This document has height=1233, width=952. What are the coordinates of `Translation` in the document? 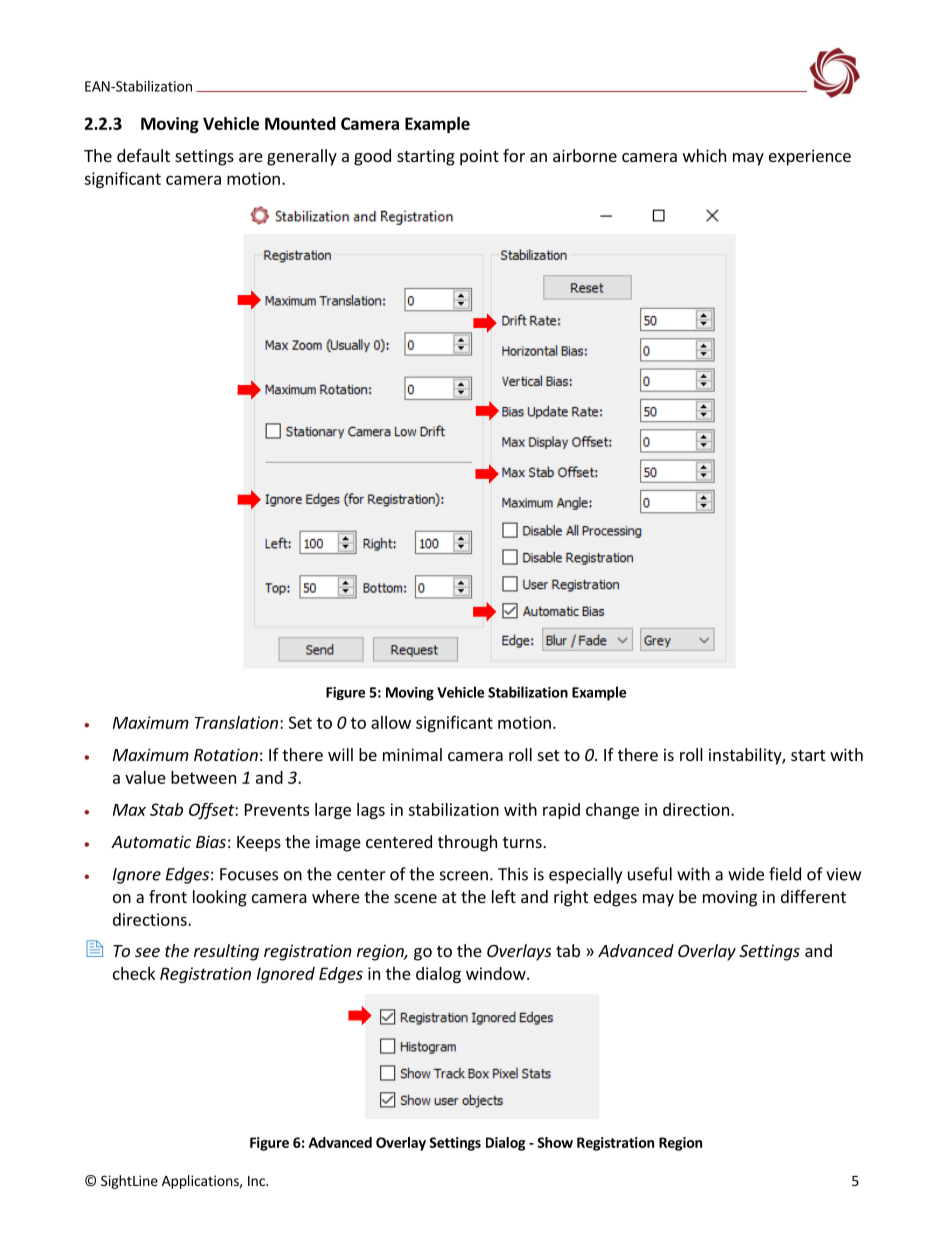 It's located at (236, 722).
